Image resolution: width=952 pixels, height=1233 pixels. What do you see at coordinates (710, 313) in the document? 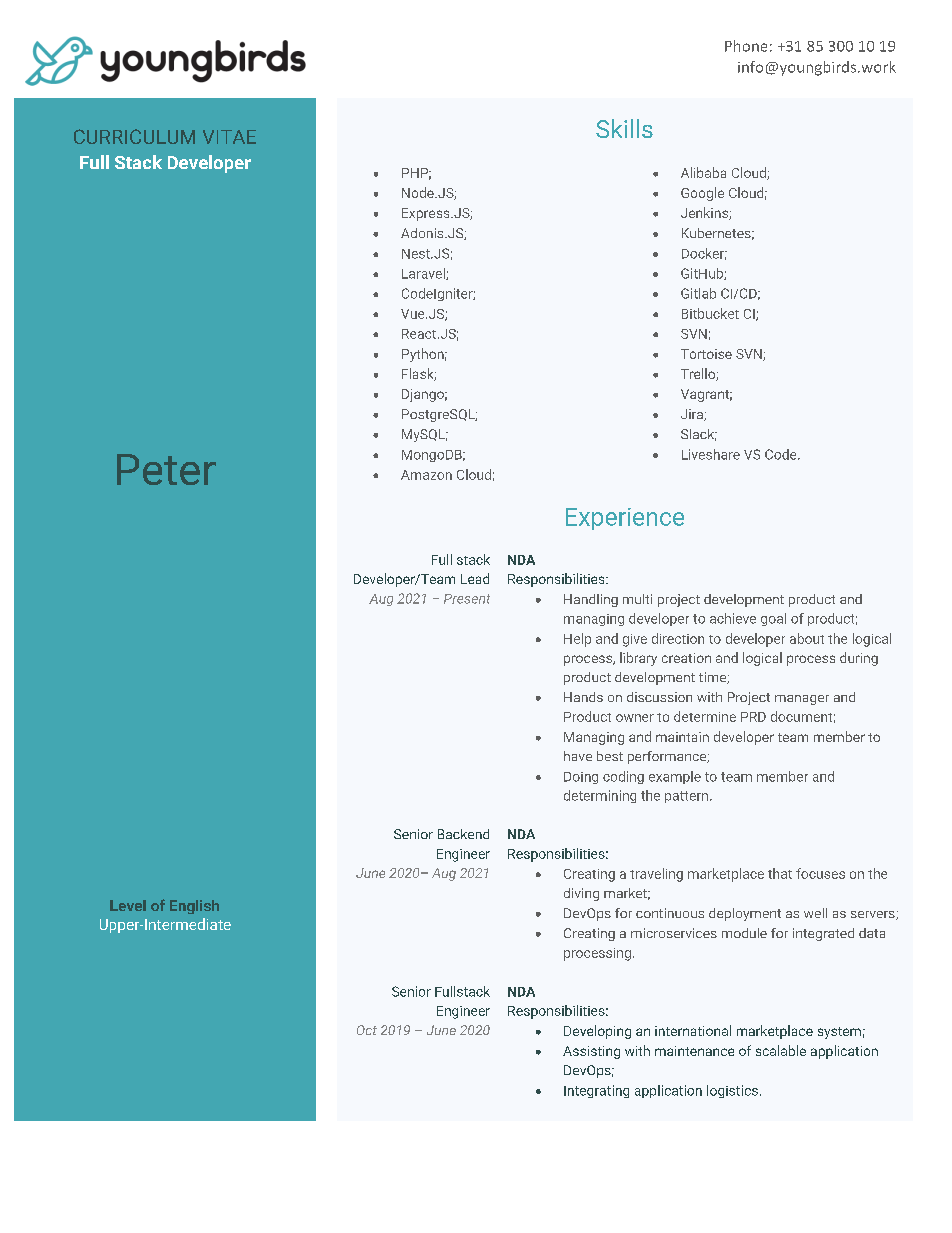
I see `Bitbucket` at bounding box center [710, 313].
